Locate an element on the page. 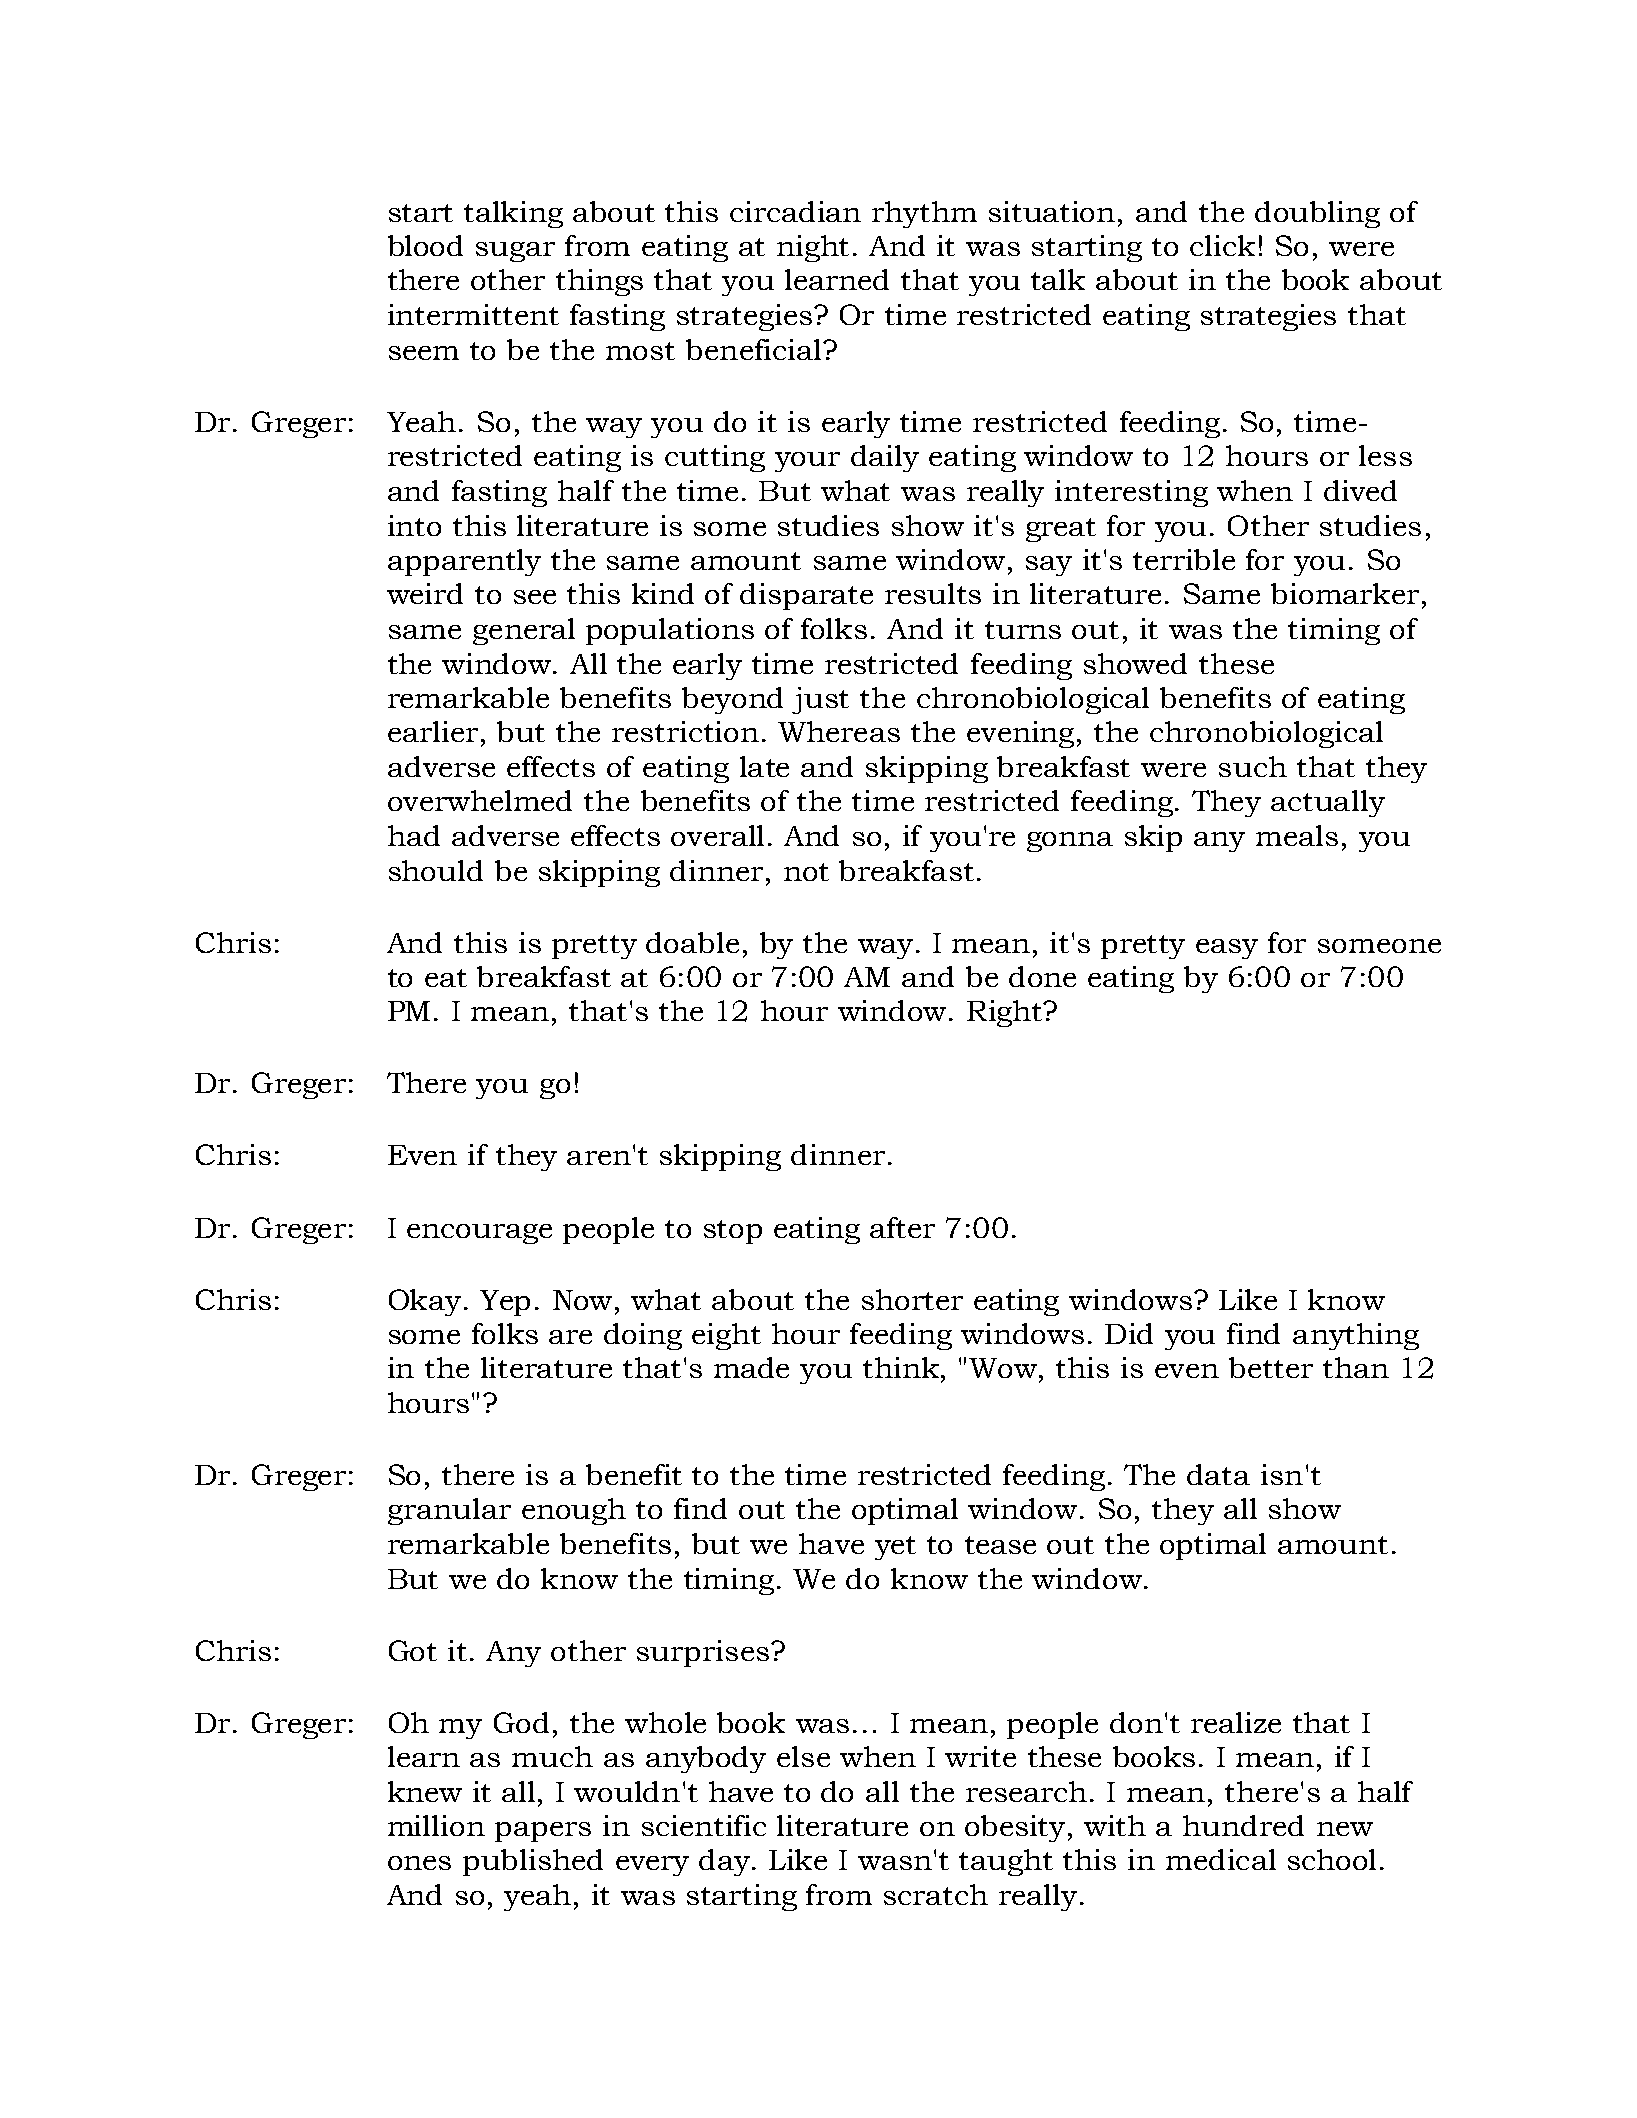 The width and height of the document is (1637, 2118). Whereas is located at coordinates (839, 731).
